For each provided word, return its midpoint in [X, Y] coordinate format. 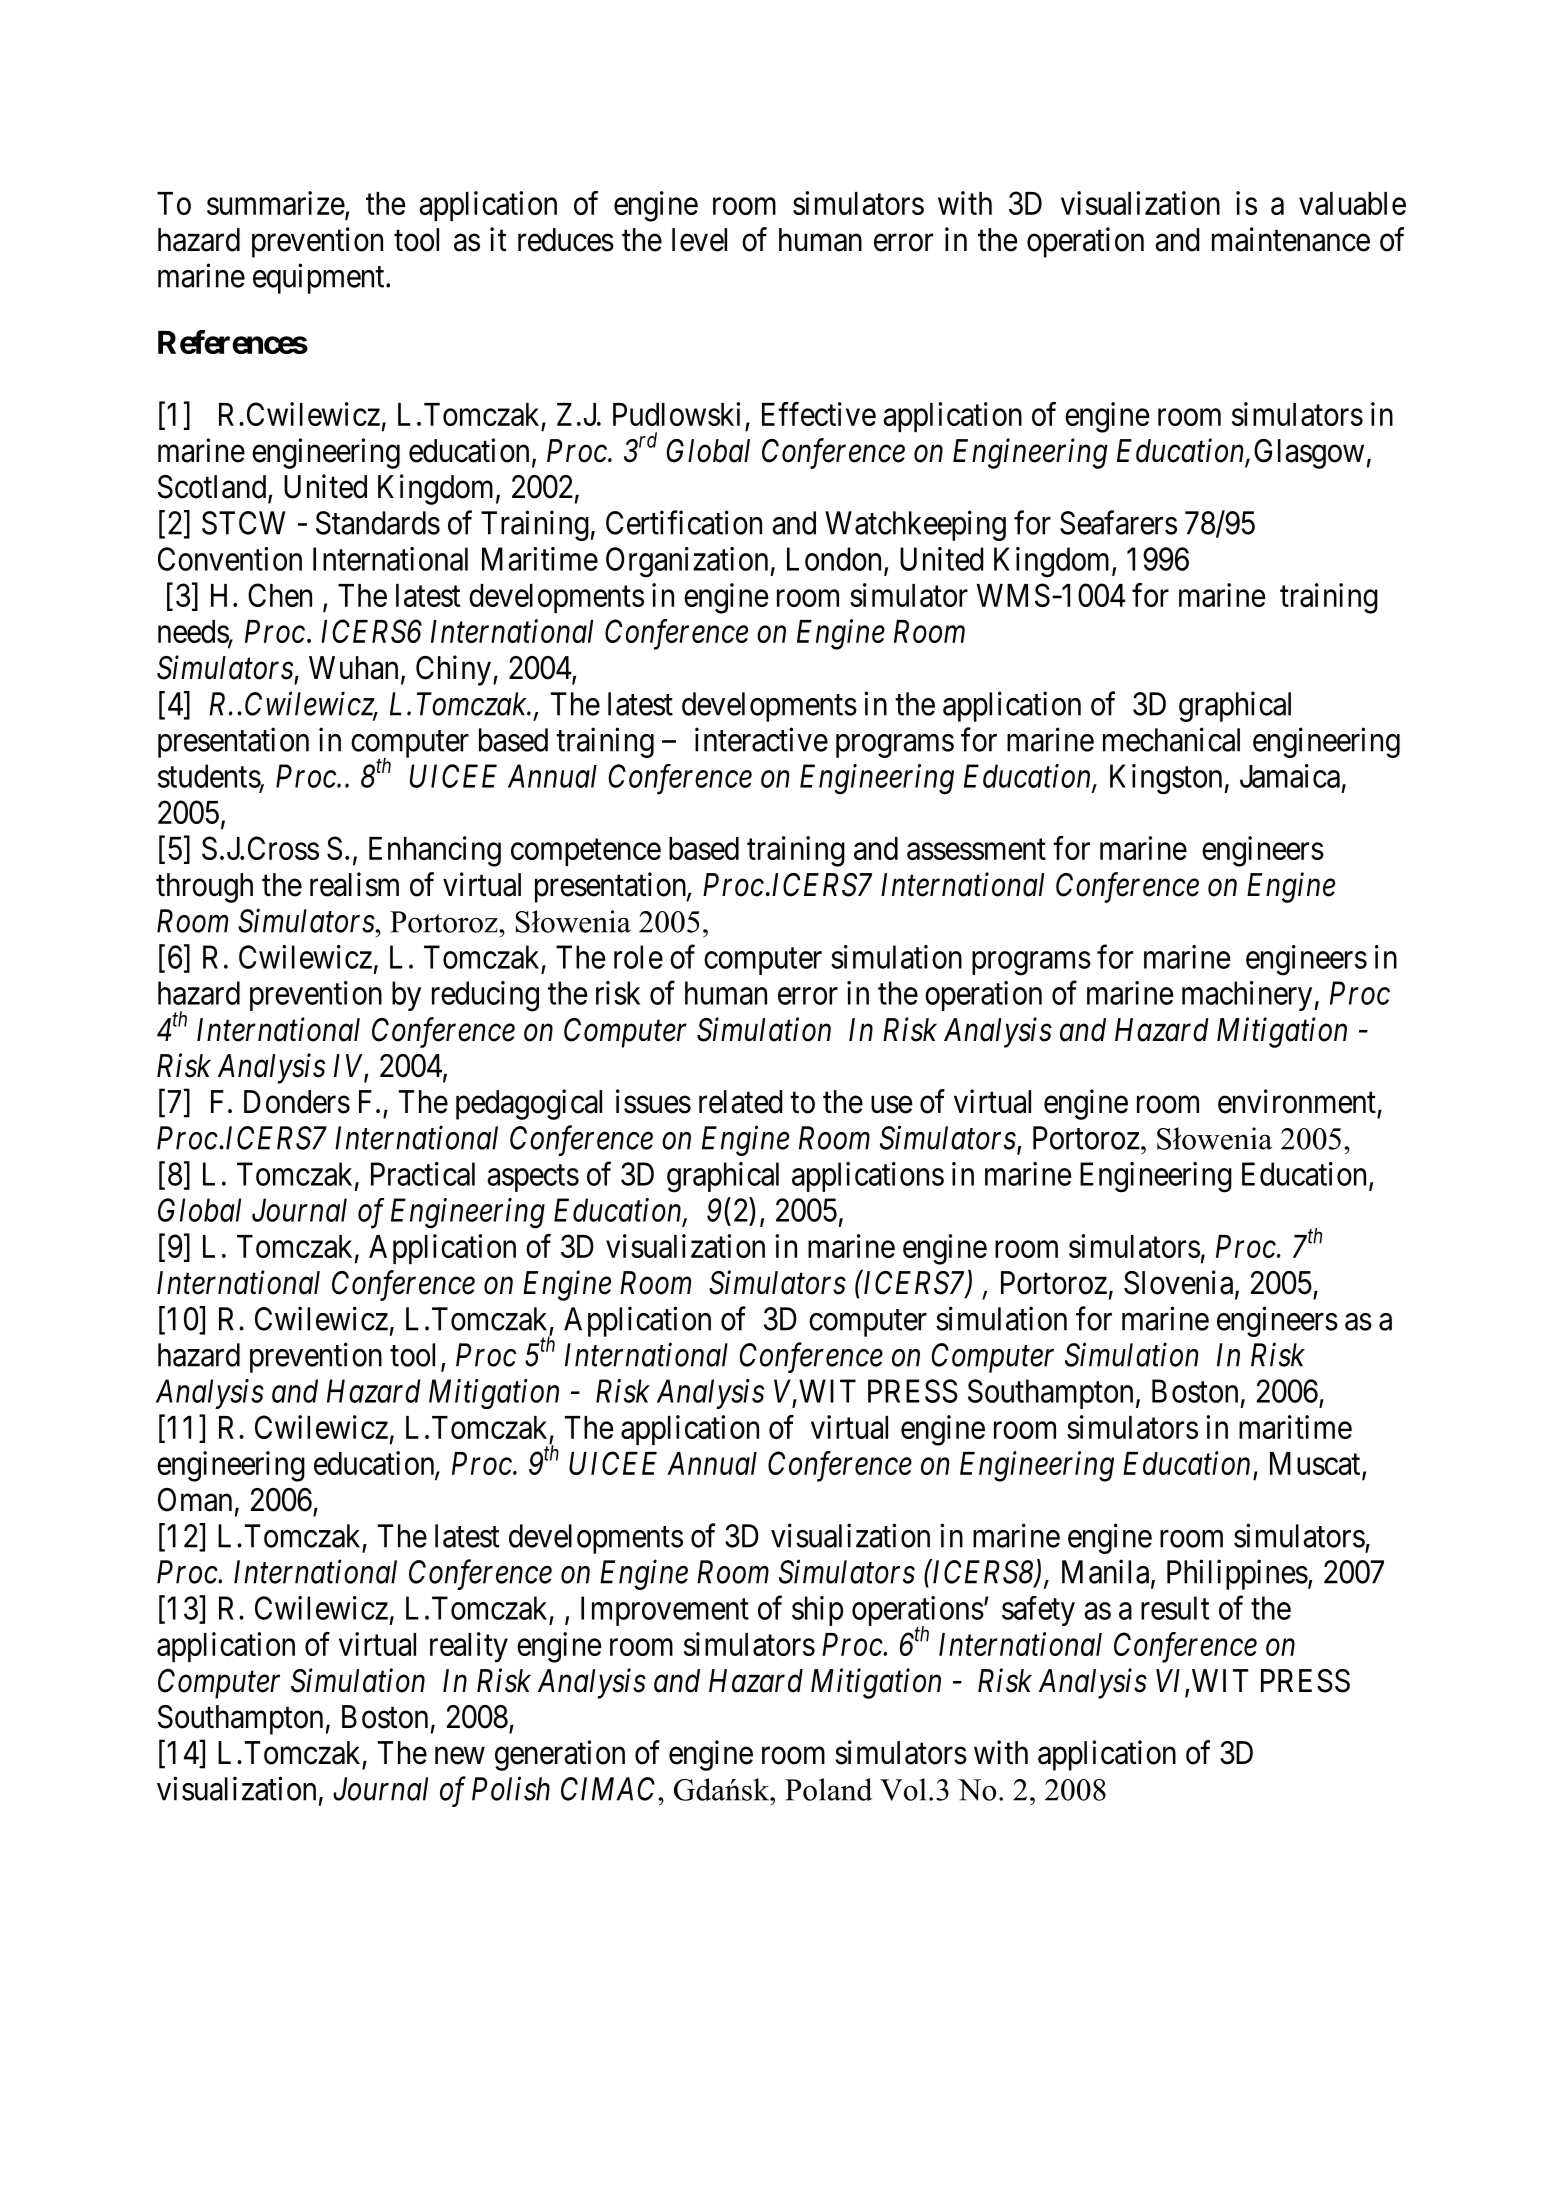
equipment [320, 278]
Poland [828, 1789]
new [460, 1756]
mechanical [1171, 739]
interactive [761, 739]
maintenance [1291, 239]
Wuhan [353, 668]
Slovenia [1180, 1283]
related [741, 1102]
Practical [423, 1174]
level [699, 240]
